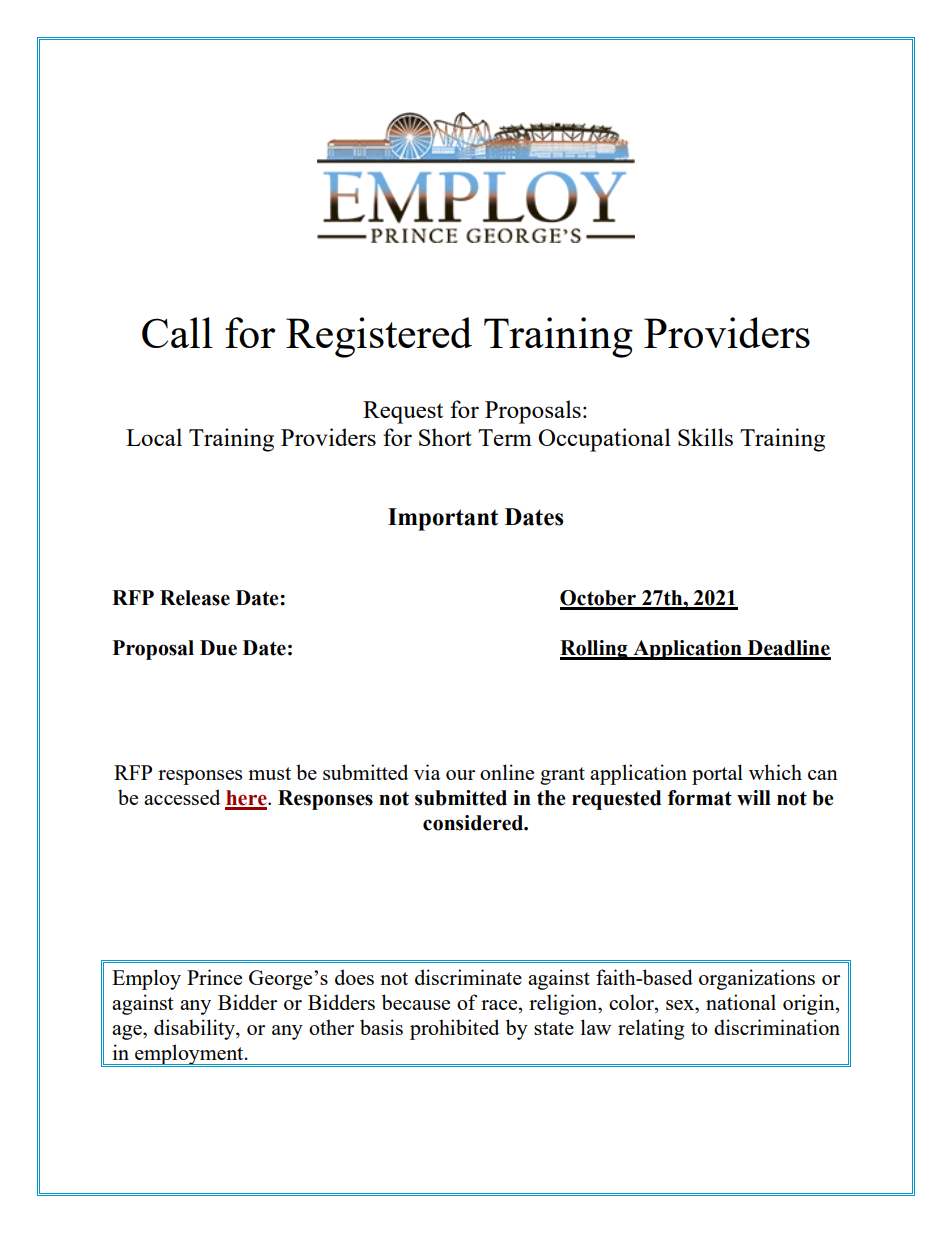 The height and width of the document is (1233, 952). I want to click on Due, so click(218, 648).
